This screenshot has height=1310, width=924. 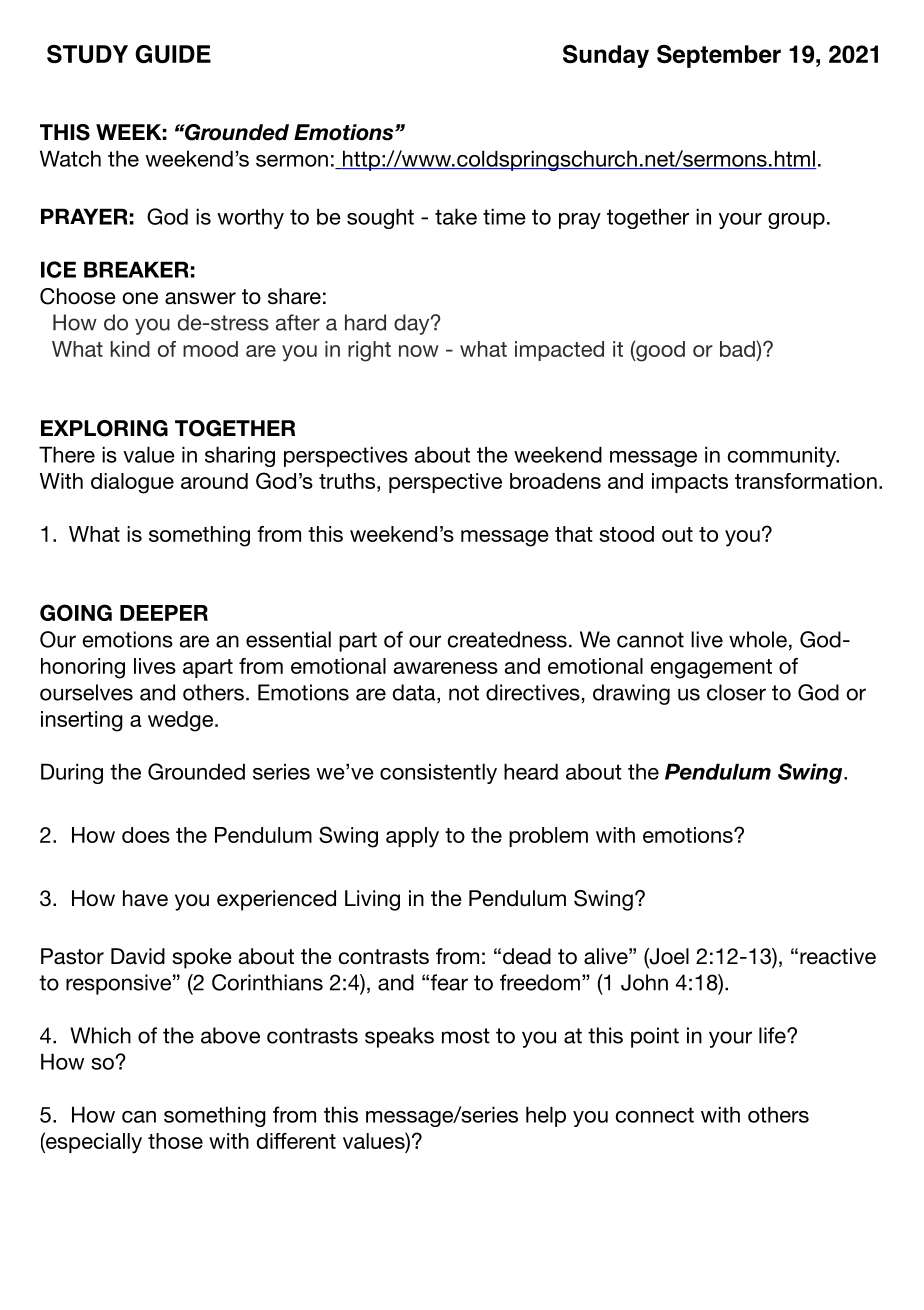 I want to click on now, so click(x=419, y=351).
